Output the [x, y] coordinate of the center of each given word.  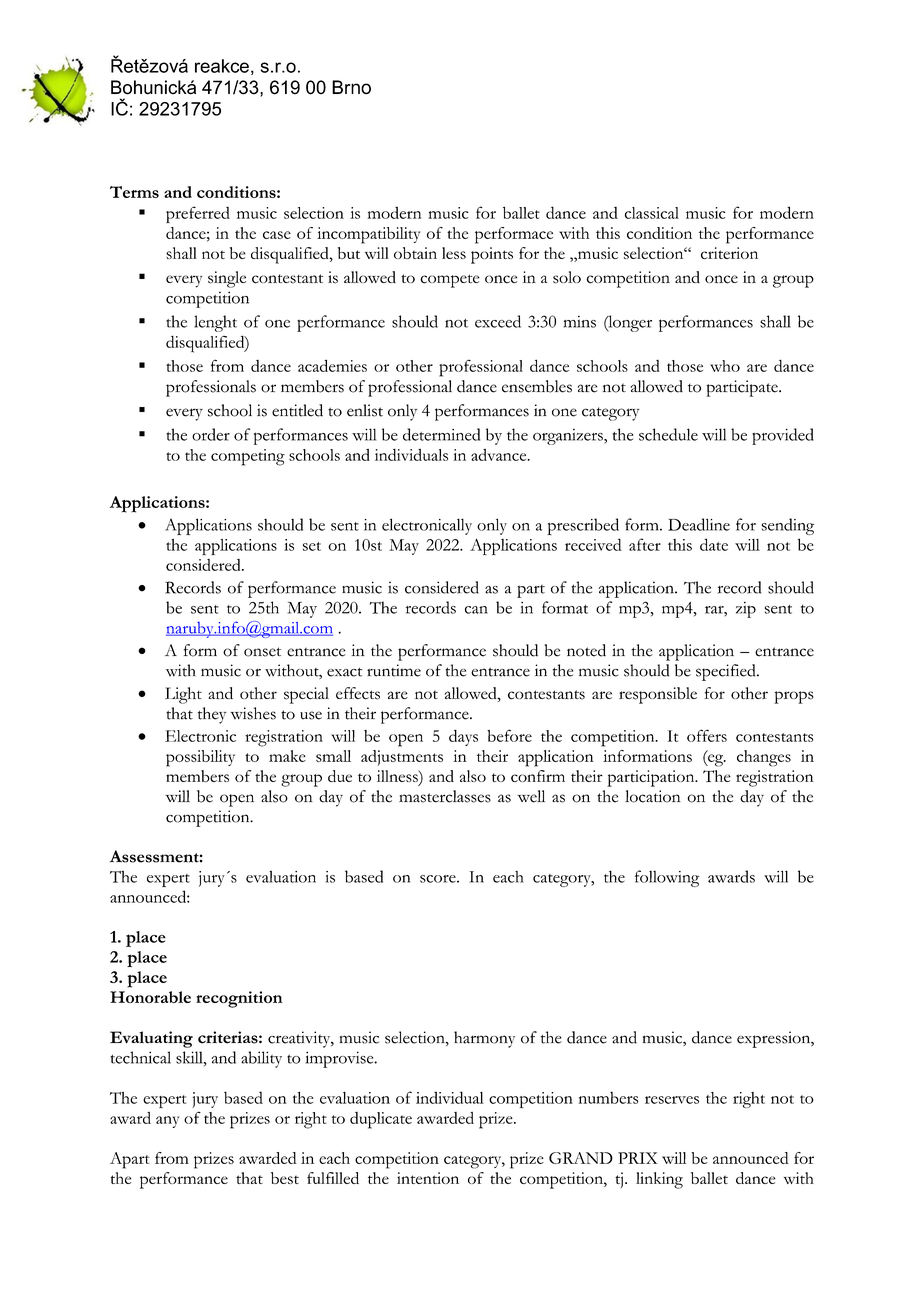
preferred [198, 214]
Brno [351, 87]
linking [659, 1180]
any [167, 1122]
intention [428, 1178]
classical [652, 213]
